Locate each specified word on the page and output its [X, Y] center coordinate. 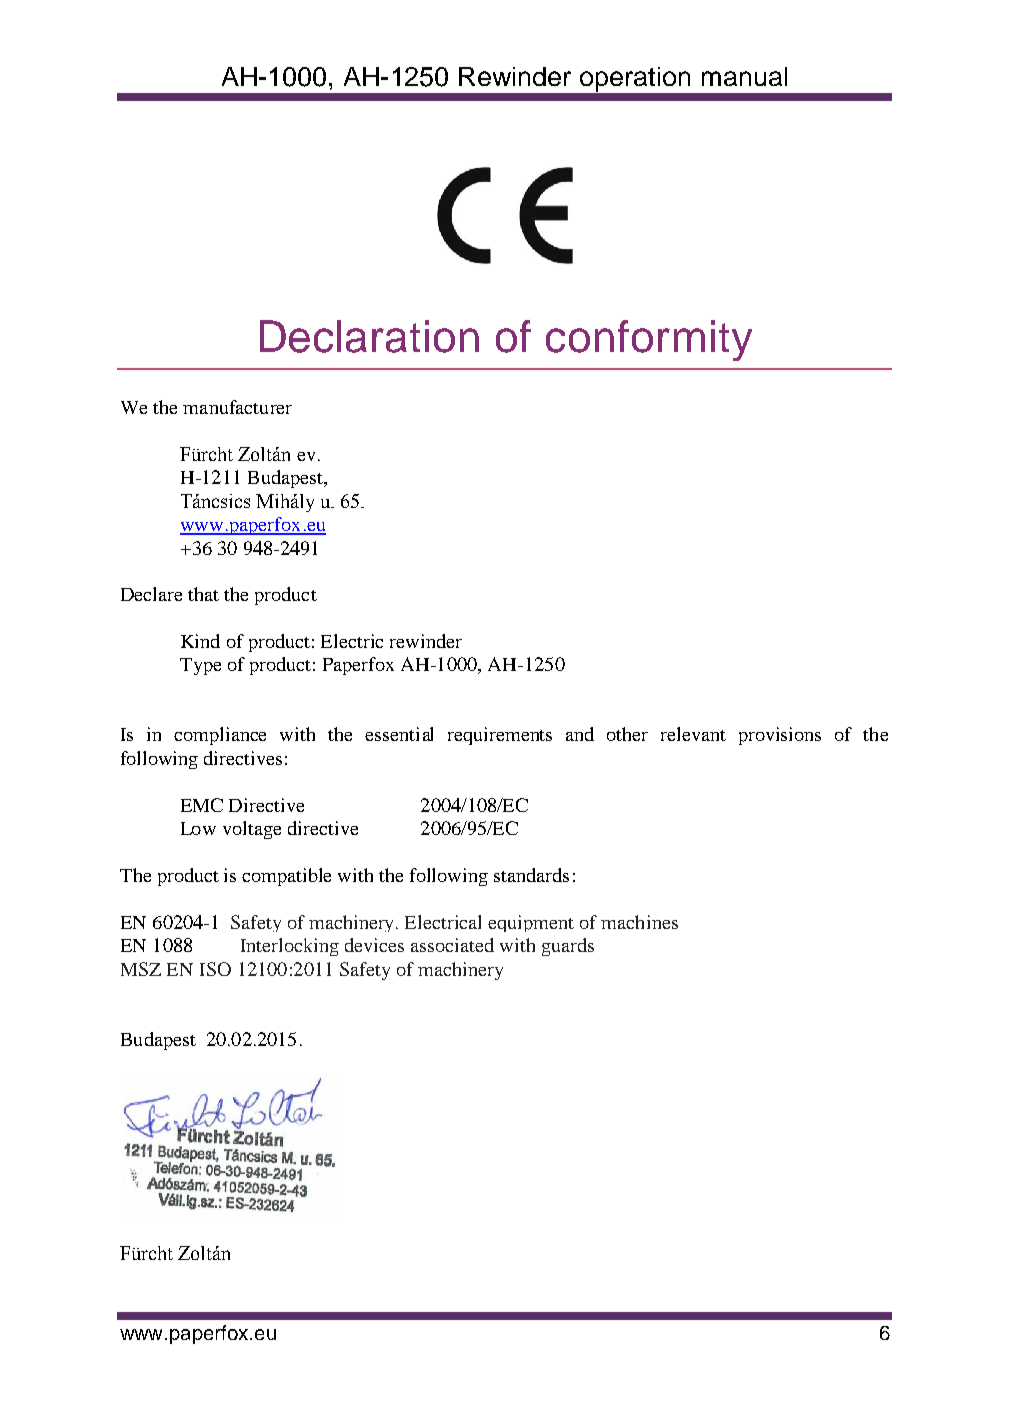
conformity [649, 340]
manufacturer [237, 407]
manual [744, 76]
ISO [215, 969]
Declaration [369, 336]
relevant [693, 734]
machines [639, 922]
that [203, 594]
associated [452, 945]
